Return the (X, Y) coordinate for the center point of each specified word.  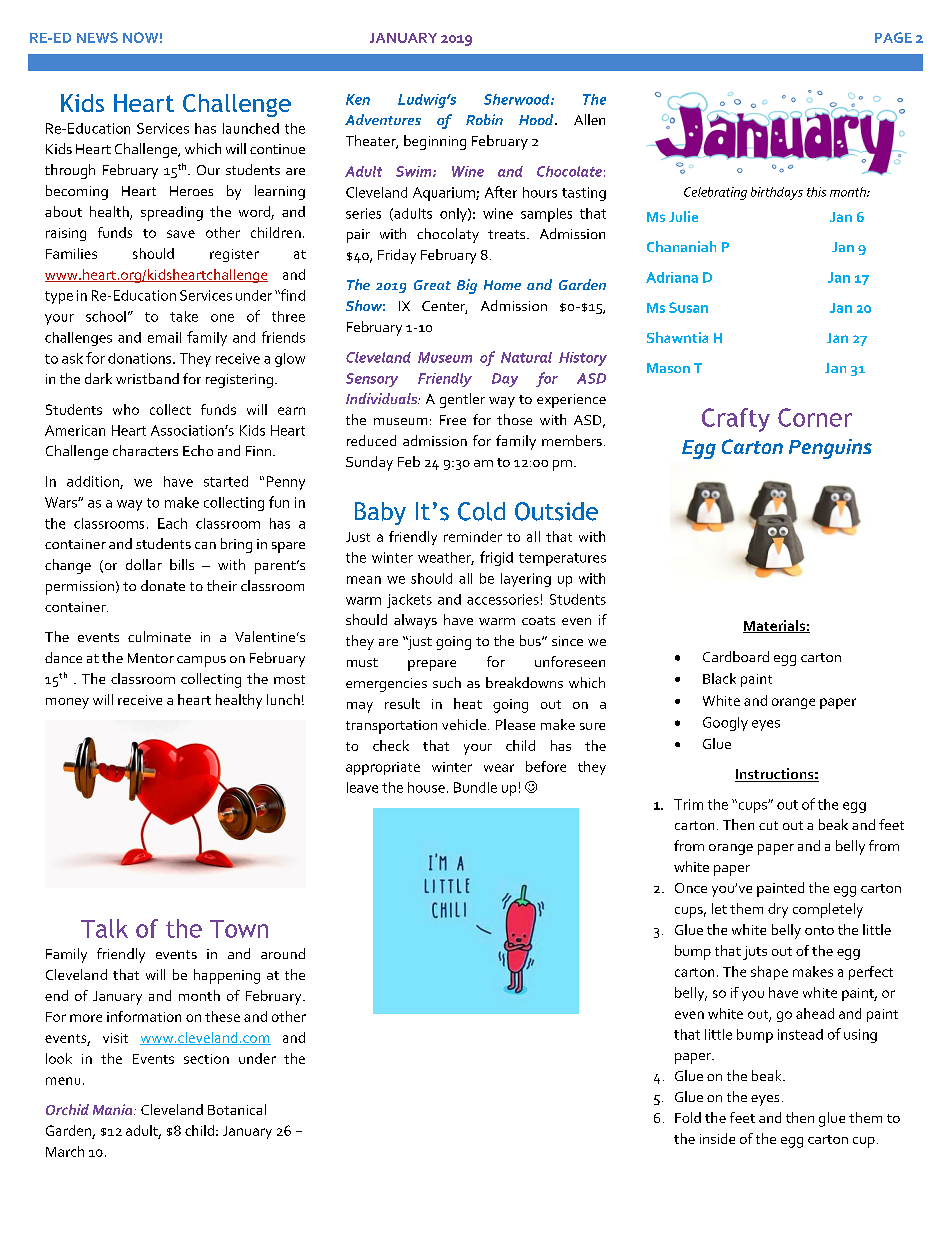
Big (467, 286)
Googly (725, 724)
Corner (815, 417)
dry (778, 910)
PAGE (893, 37)
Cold (481, 511)
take (184, 316)
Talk (104, 928)
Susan (688, 307)
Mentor (151, 658)
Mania (114, 1109)
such (447, 682)
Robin (484, 119)
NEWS (97, 37)
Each (172, 523)
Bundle (475, 787)
